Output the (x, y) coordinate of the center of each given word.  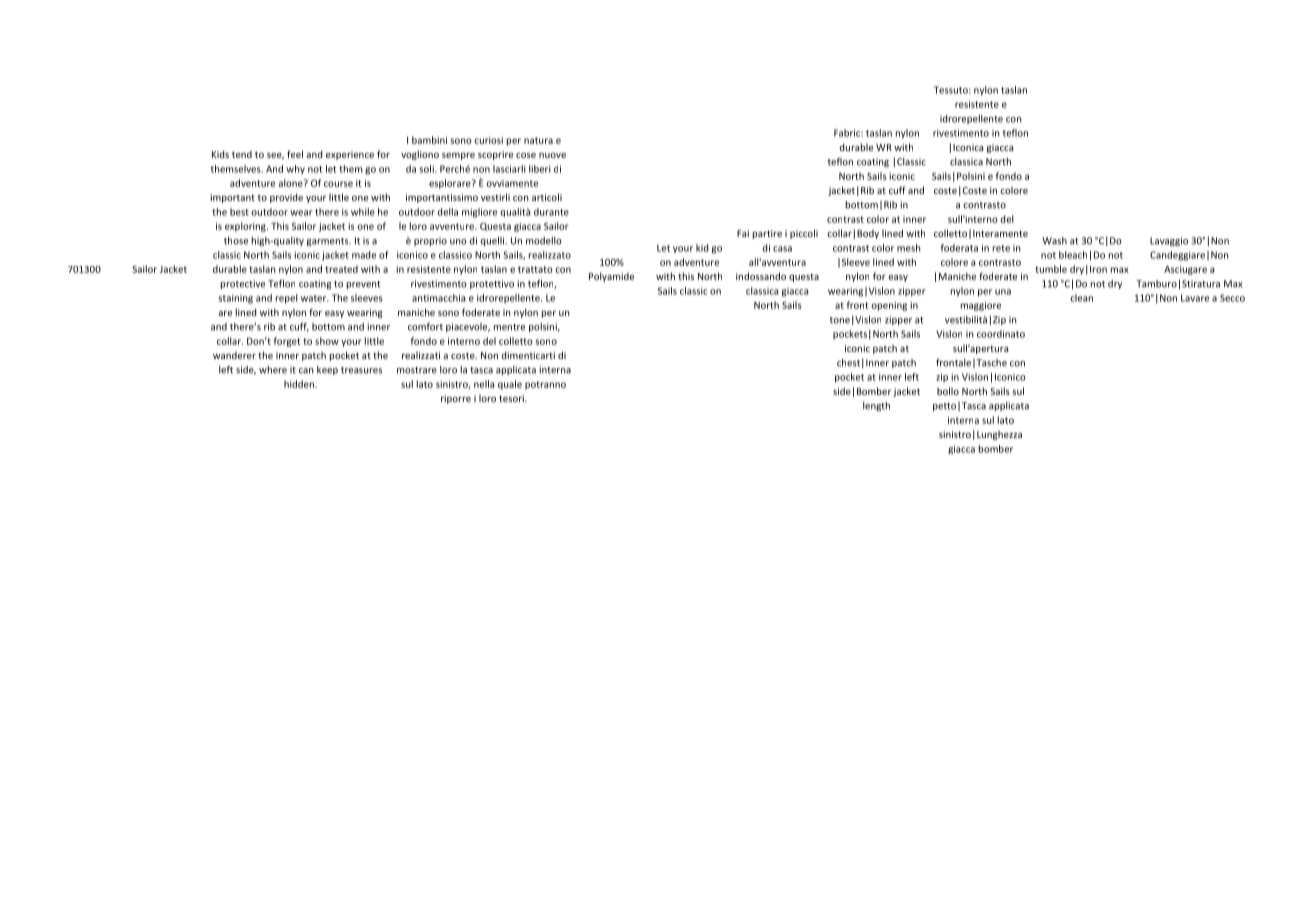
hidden (300, 384)
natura (538, 140)
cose (526, 155)
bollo (948, 391)
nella (484, 384)
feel (295, 154)
